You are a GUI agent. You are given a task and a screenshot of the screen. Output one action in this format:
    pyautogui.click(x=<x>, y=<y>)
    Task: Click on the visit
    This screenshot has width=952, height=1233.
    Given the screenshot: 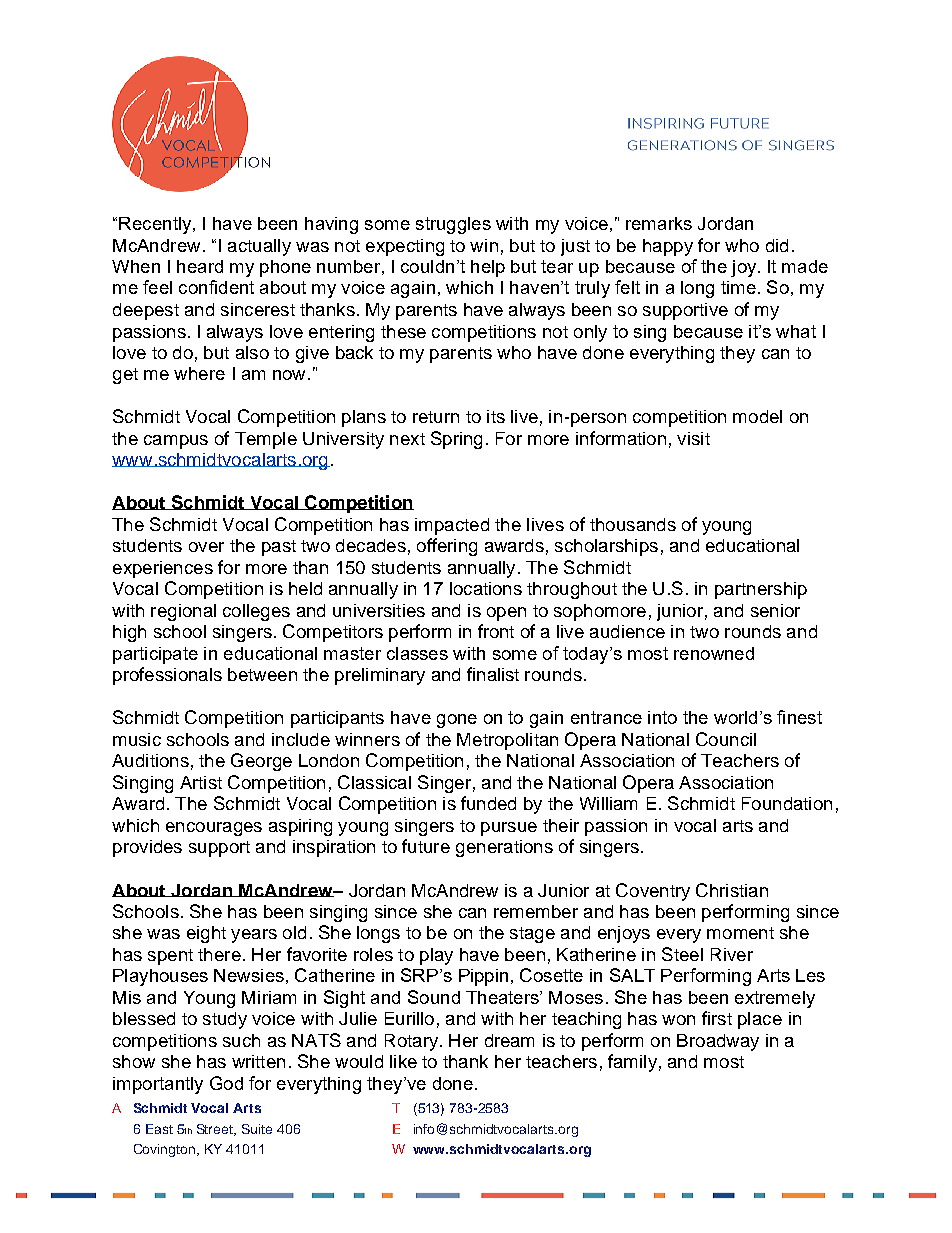 What is the action you would take?
    pyautogui.click(x=693, y=438)
